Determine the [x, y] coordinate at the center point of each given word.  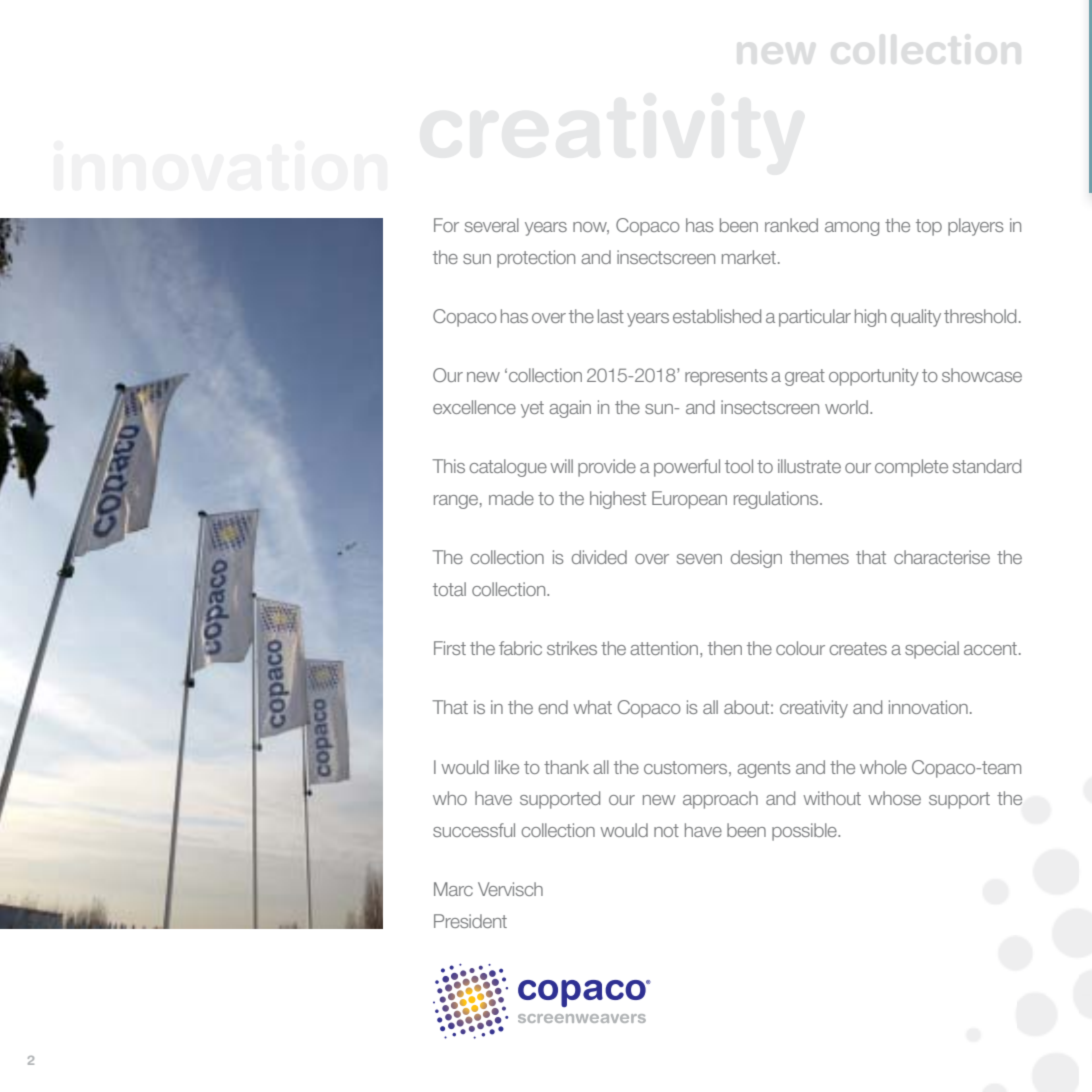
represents [726, 377]
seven [699, 559]
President [470, 921]
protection [536, 259]
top [929, 227]
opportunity [874, 377]
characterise [942, 557]
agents [764, 769]
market [749, 257]
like [507, 767]
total [449, 589]
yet [532, 409]
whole [883, 767]
